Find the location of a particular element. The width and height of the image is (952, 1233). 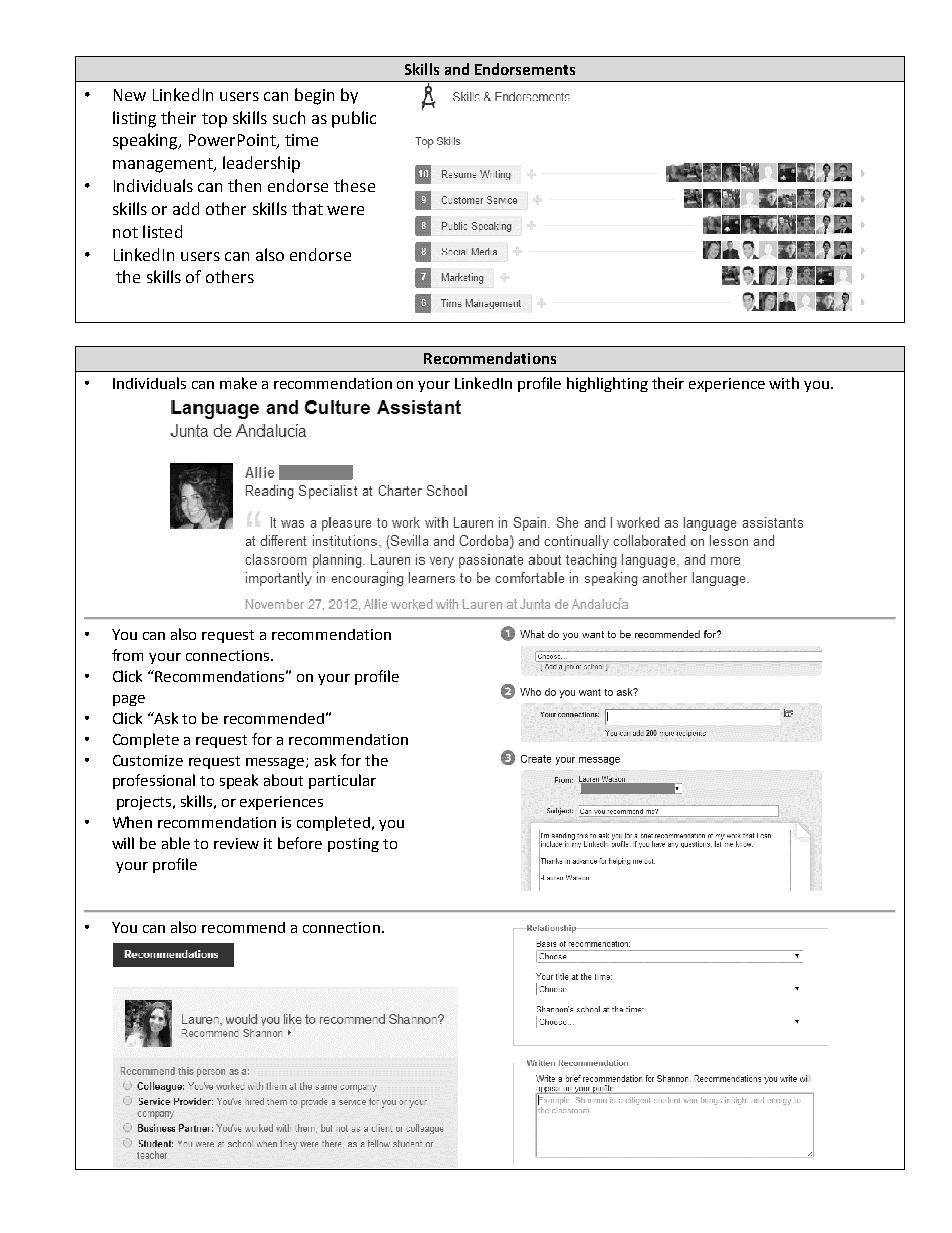

make is located at coordinates (238, 383).
